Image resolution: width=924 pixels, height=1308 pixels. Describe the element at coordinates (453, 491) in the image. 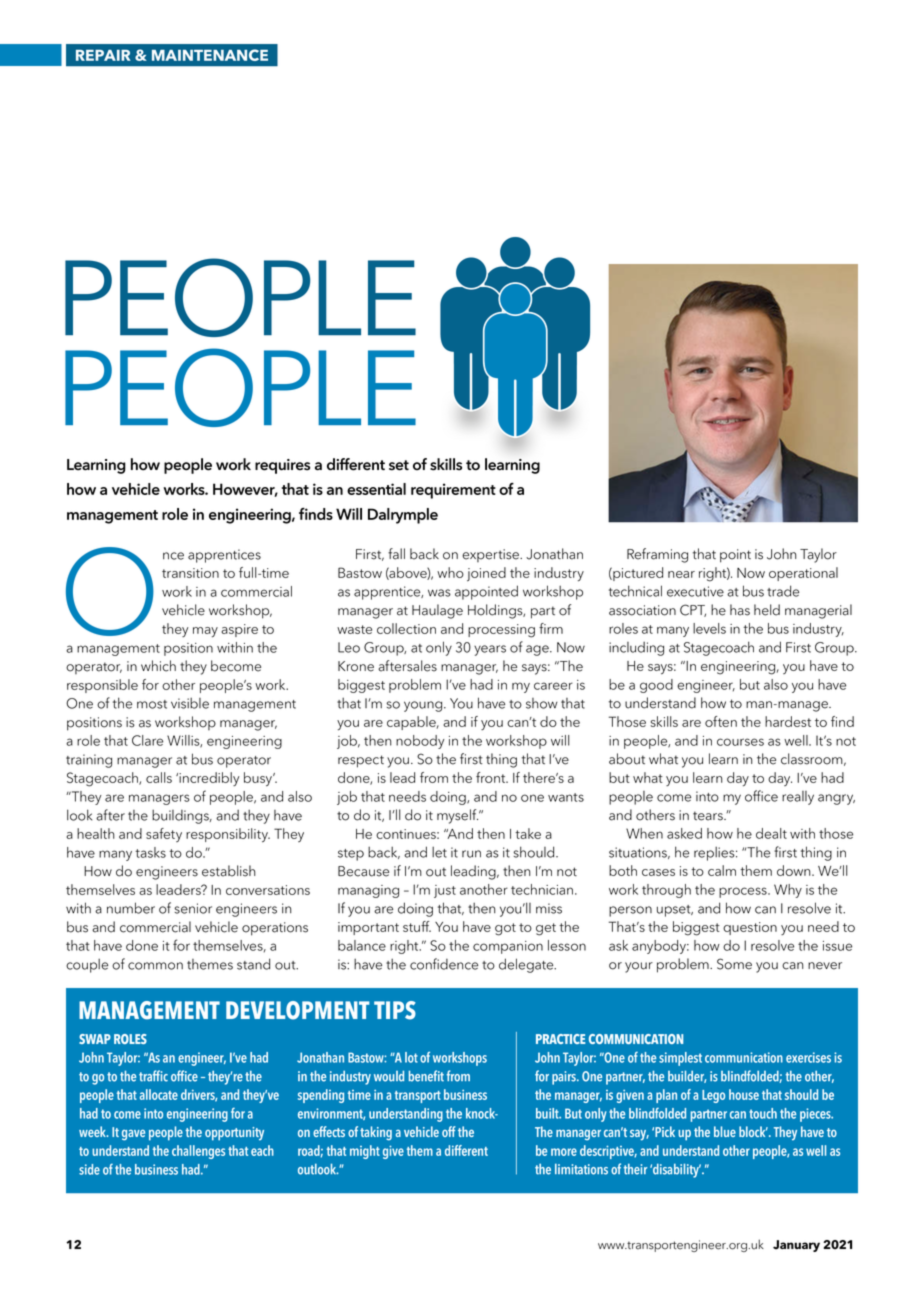

I see `requirement` at that location.
